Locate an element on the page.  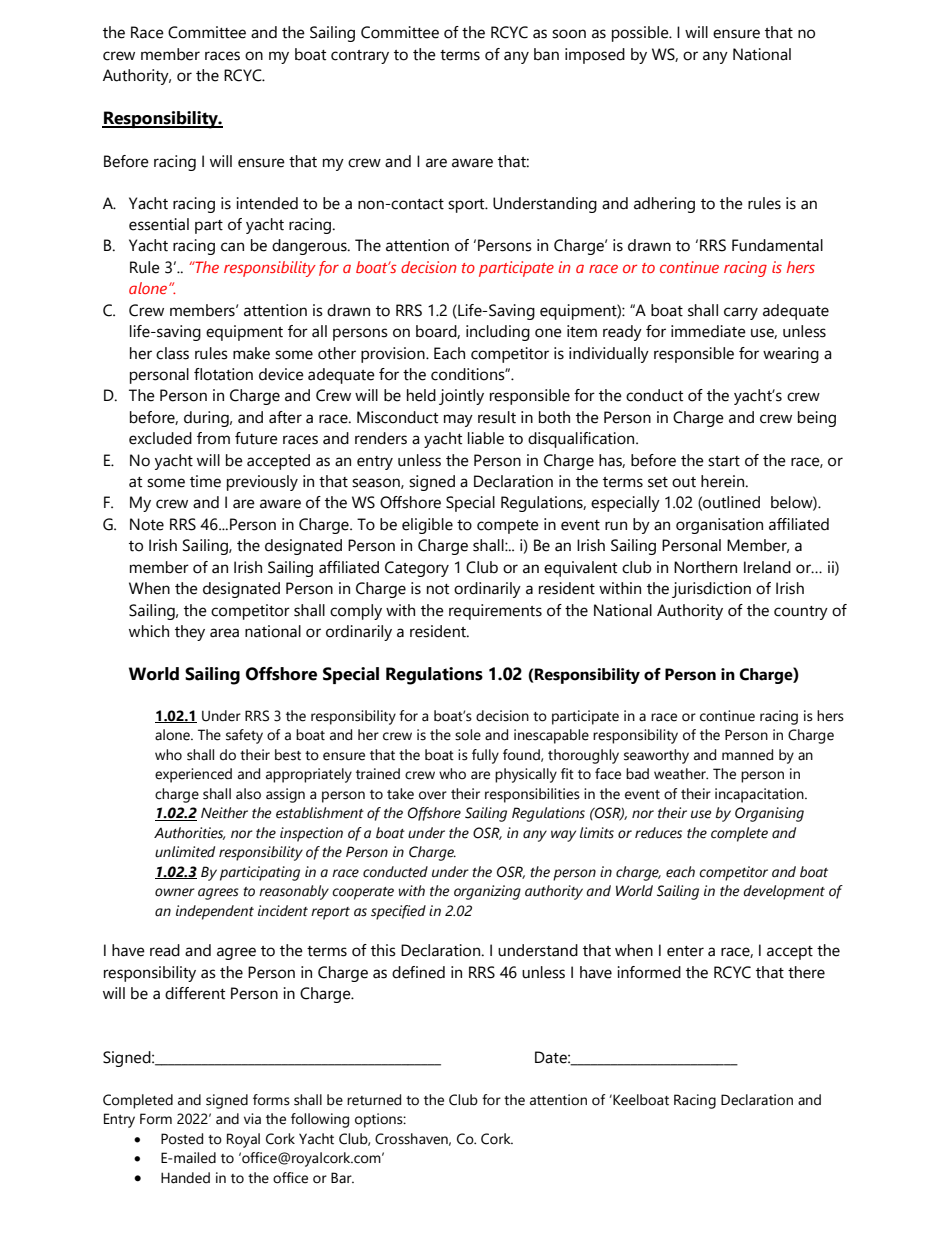
ban is located at coordinates (546, 54).
